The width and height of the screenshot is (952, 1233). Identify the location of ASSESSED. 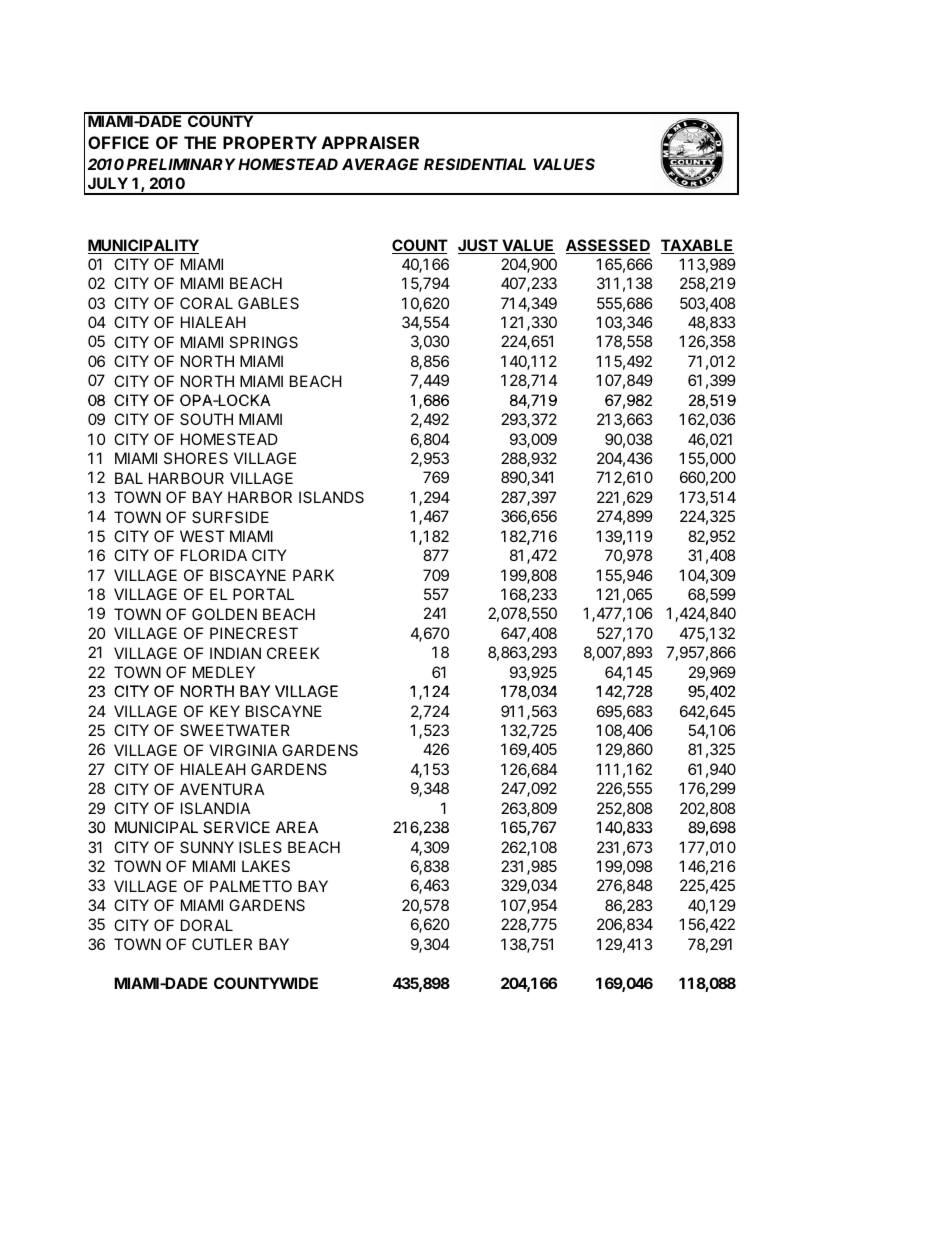
(608, 246).
